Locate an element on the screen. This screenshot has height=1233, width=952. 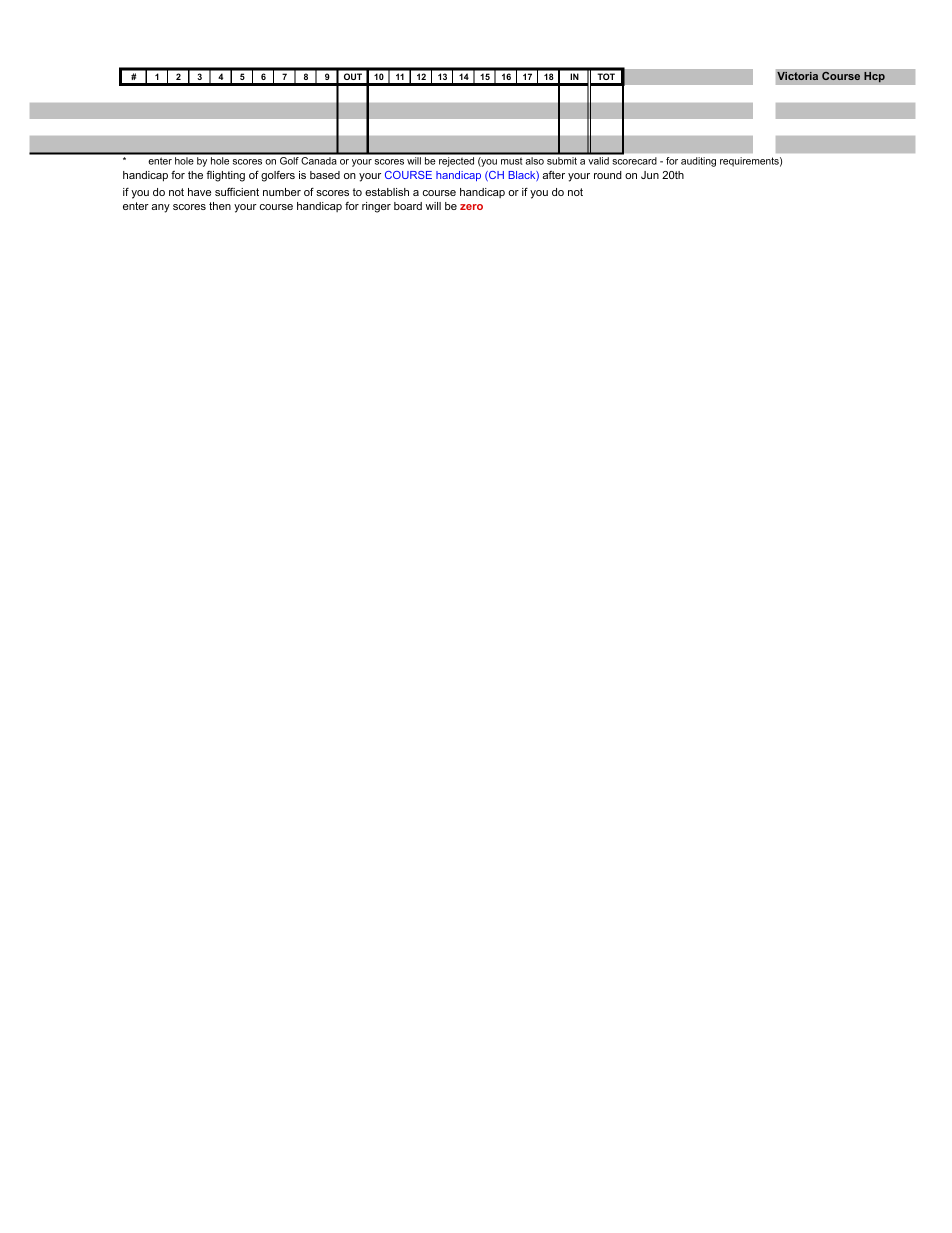
have is located at coordinates (199, 192).
